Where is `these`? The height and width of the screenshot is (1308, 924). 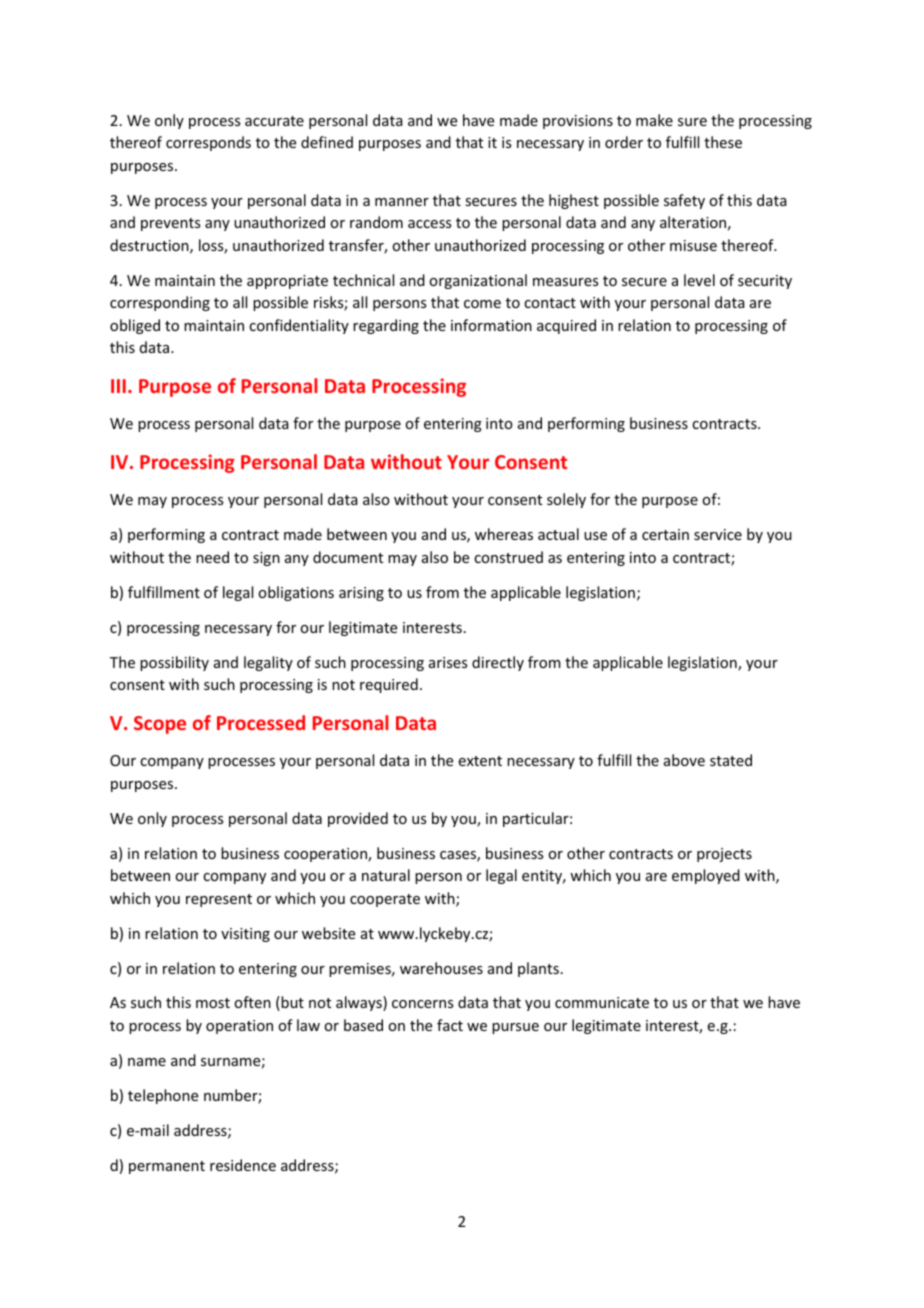 these is located at coordinates (723, 142).
